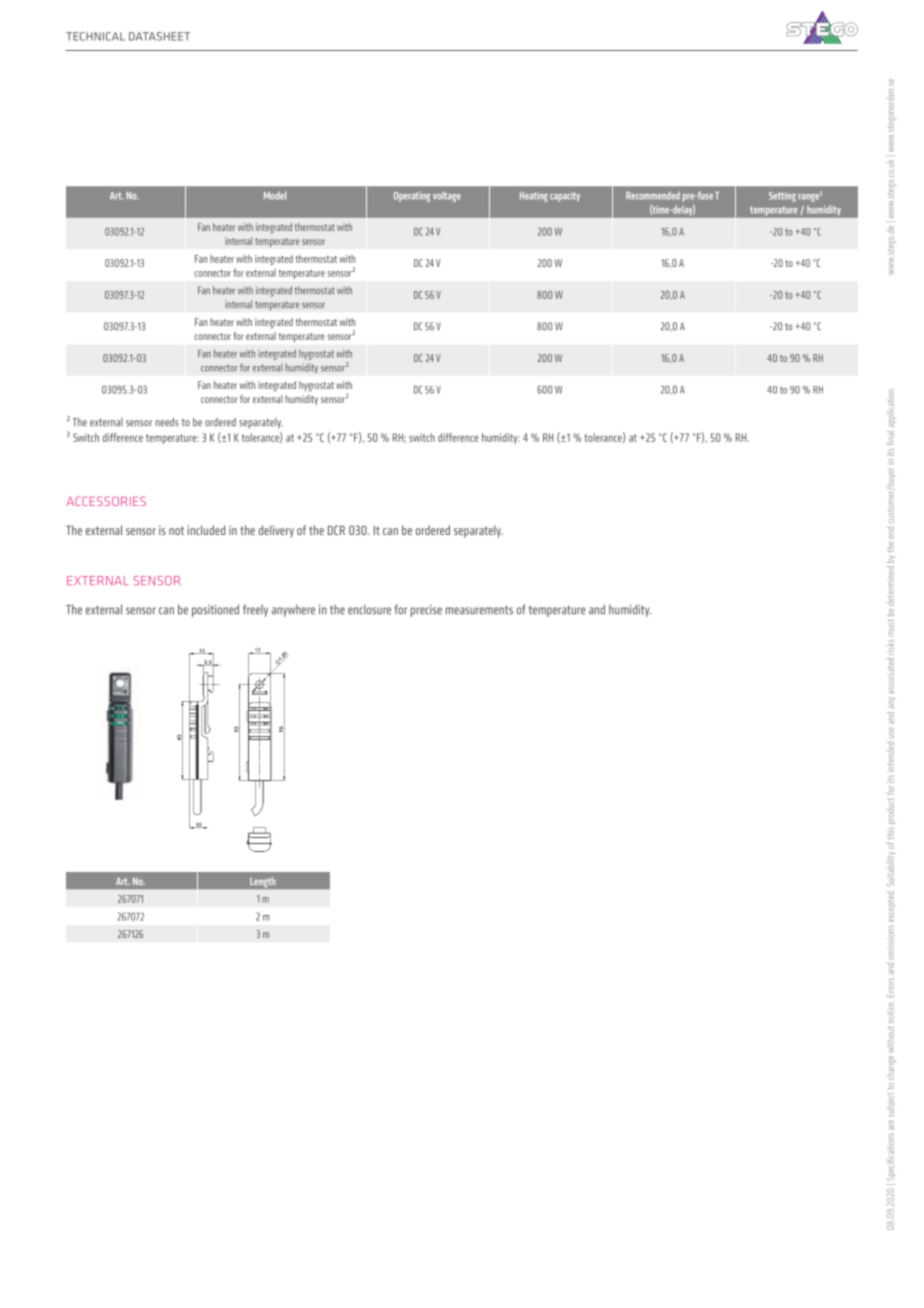 This image has width=924, height=1308. What do you see at coordinates (167, 422) in the image?
I see `needs` at bounding box center [167, 422].
